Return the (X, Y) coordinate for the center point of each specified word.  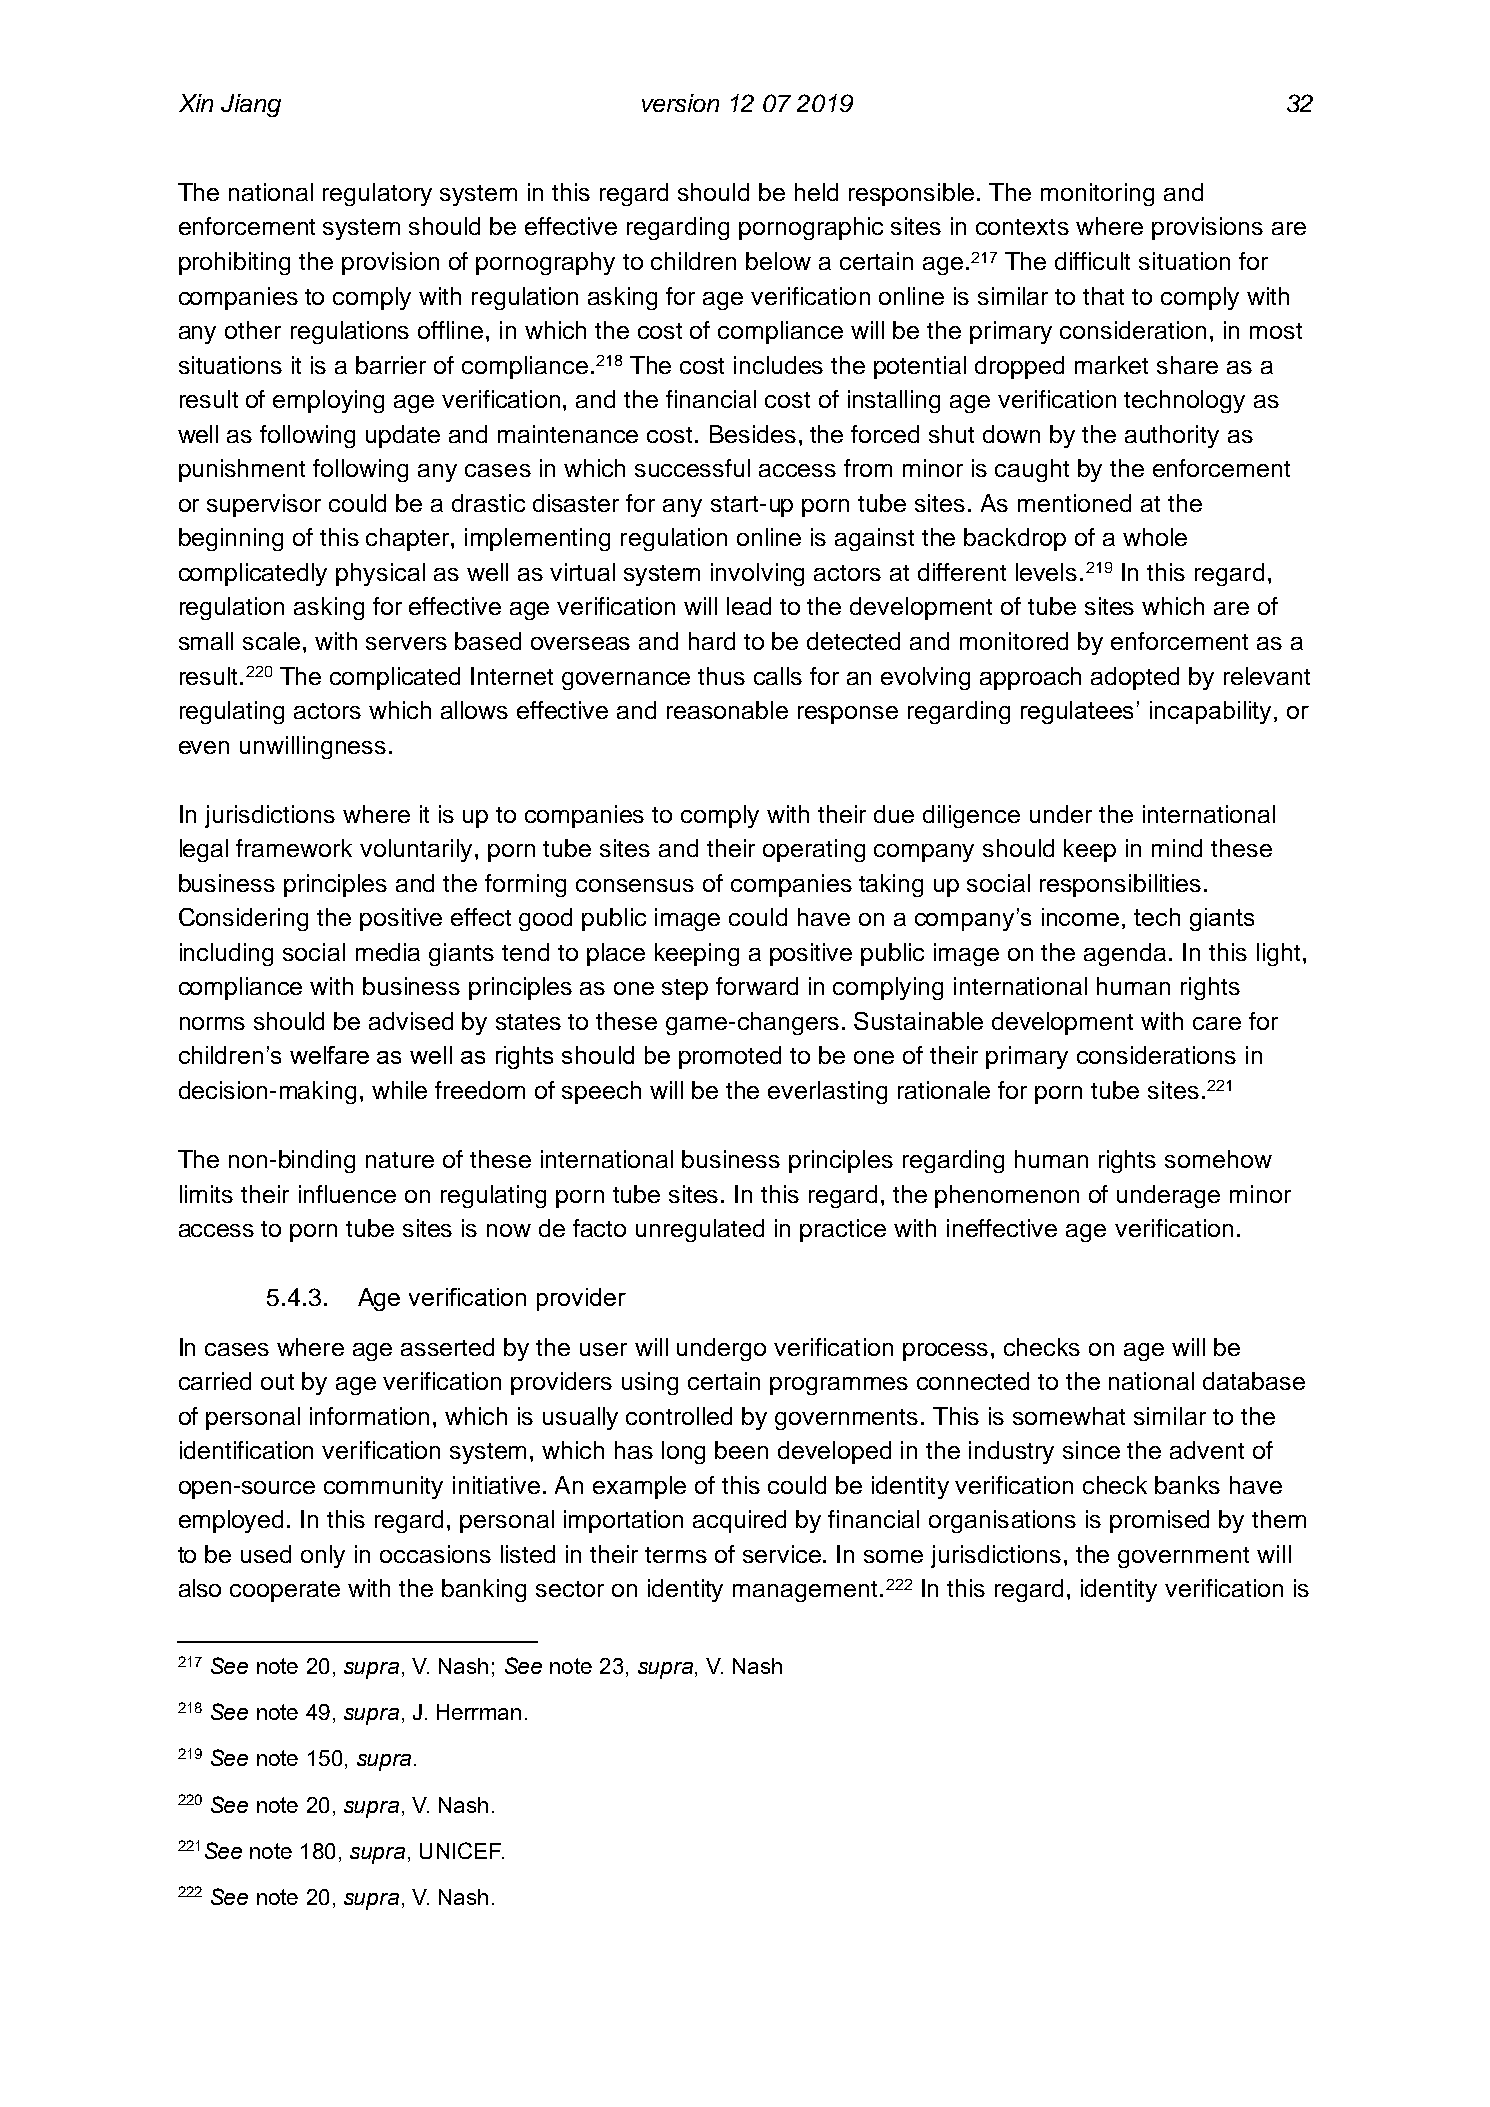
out (277, 1382)
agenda (1125, 954)
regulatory (377, 194)
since (1091, 1450)
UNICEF (462, 1850)
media (388, 952)
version (680, 103)
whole (1155, 537)
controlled (679, 1416)
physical (380, 574)
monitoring (1097, 194)
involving (757, 574)
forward (757, 986)
